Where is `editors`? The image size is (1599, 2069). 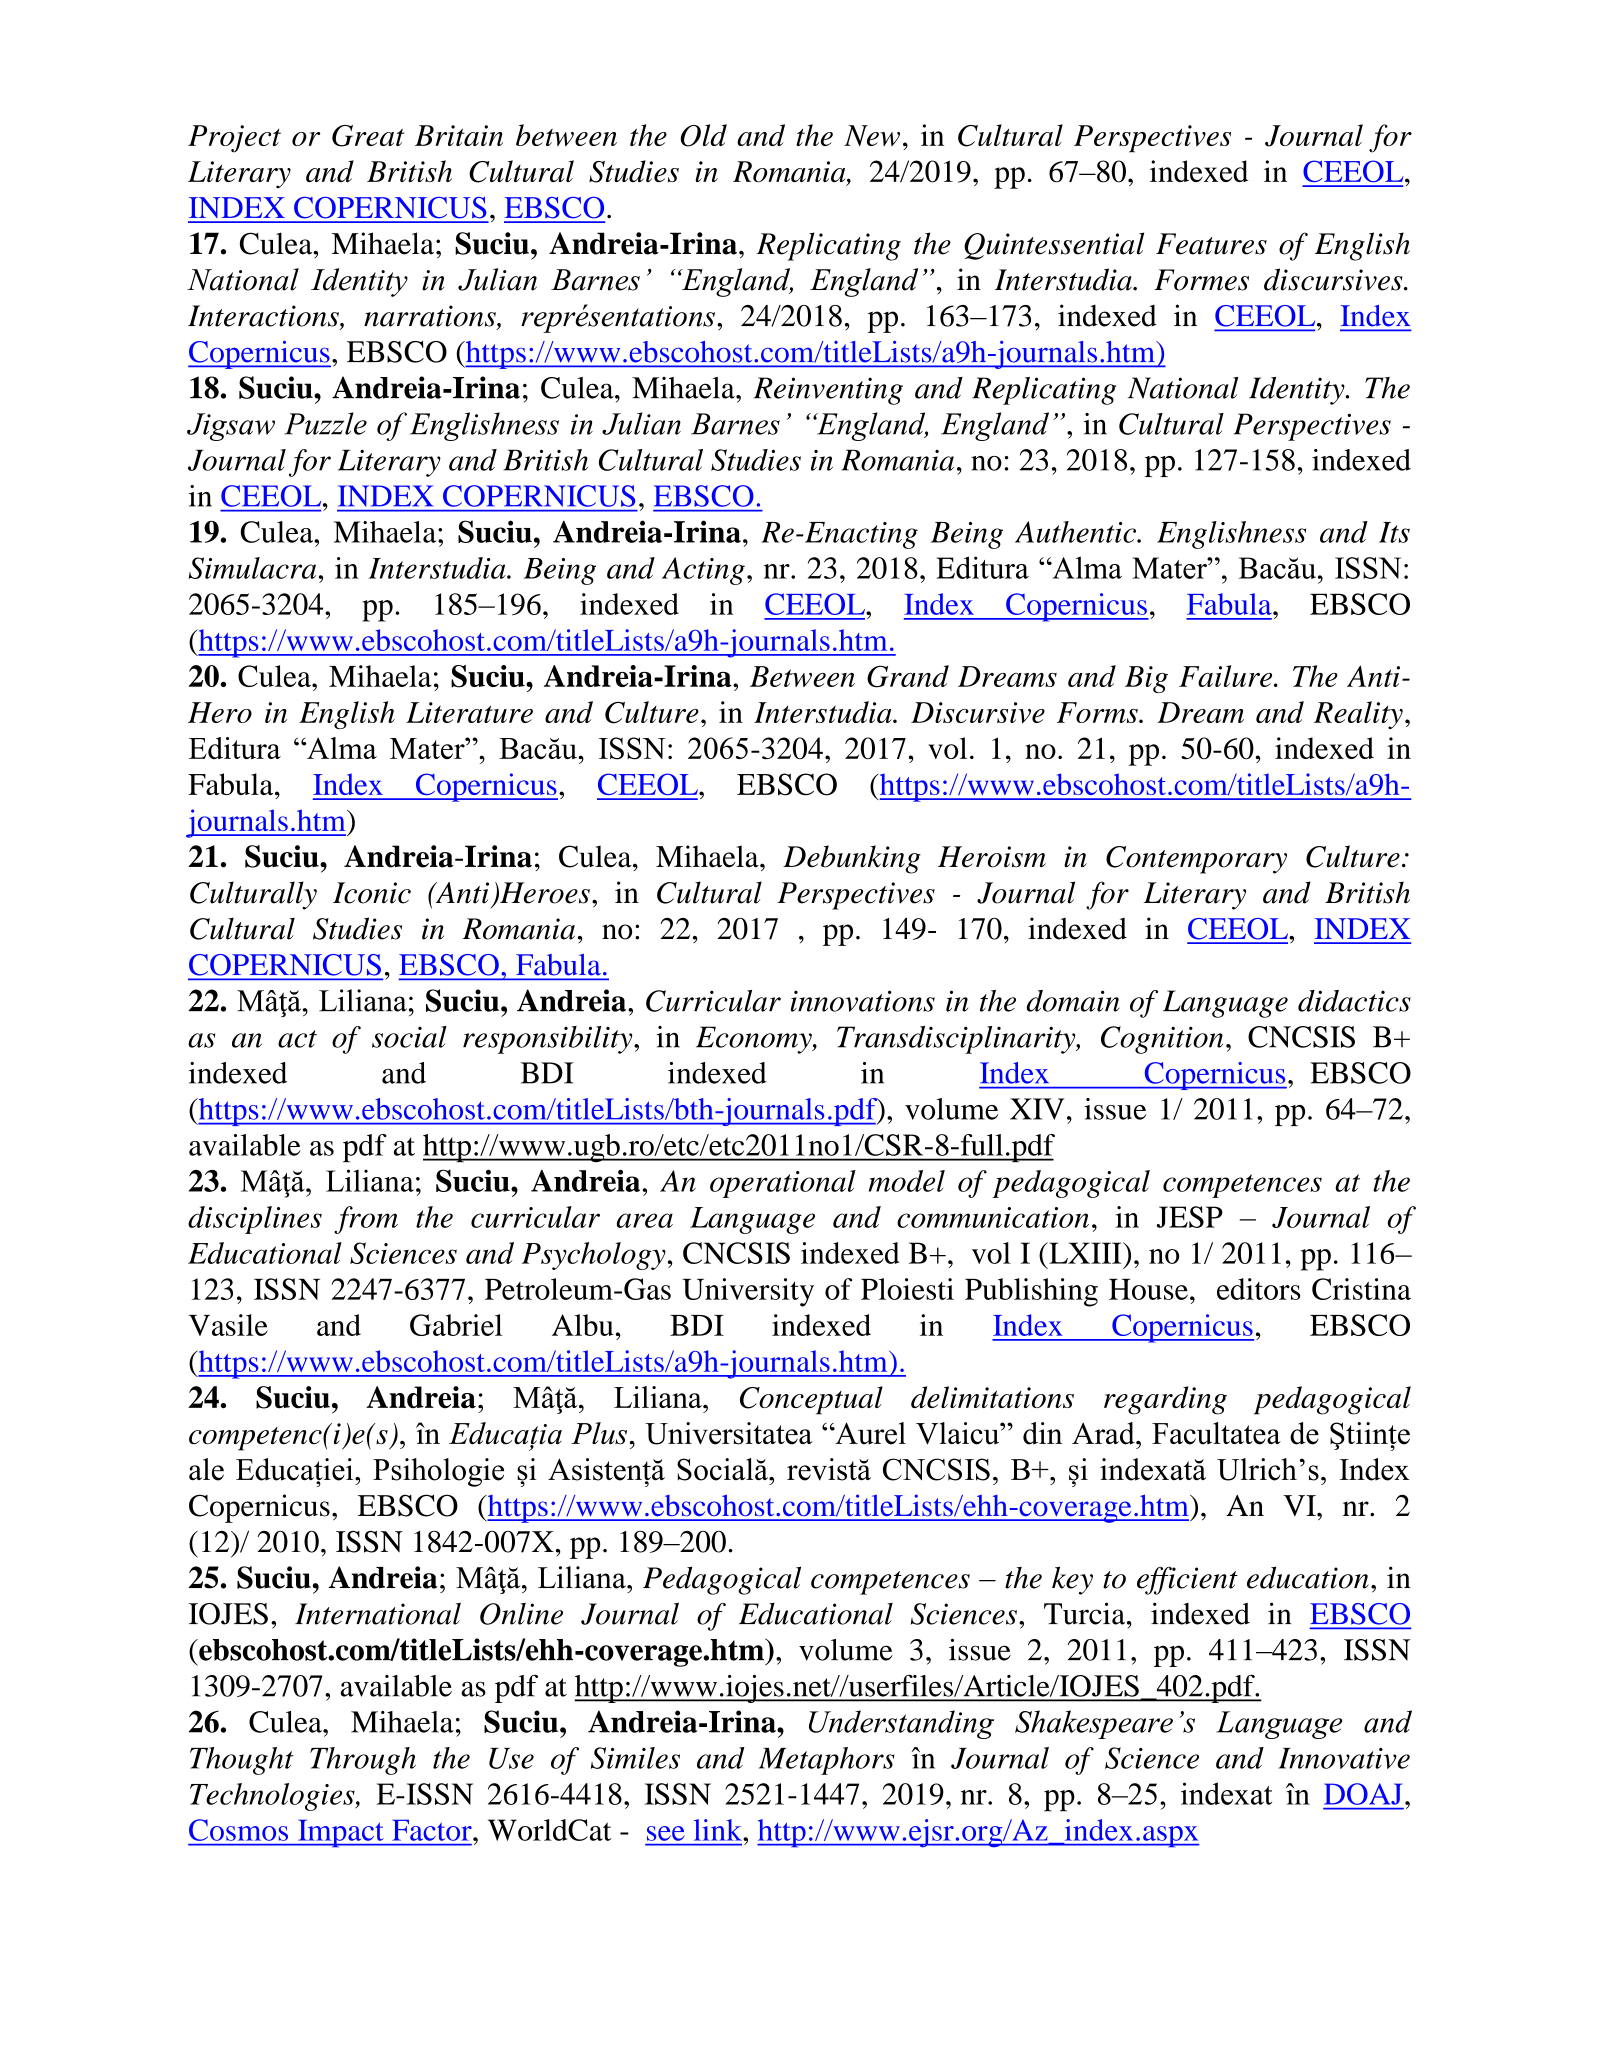
editors is located at coordinates (1259, 1289).
